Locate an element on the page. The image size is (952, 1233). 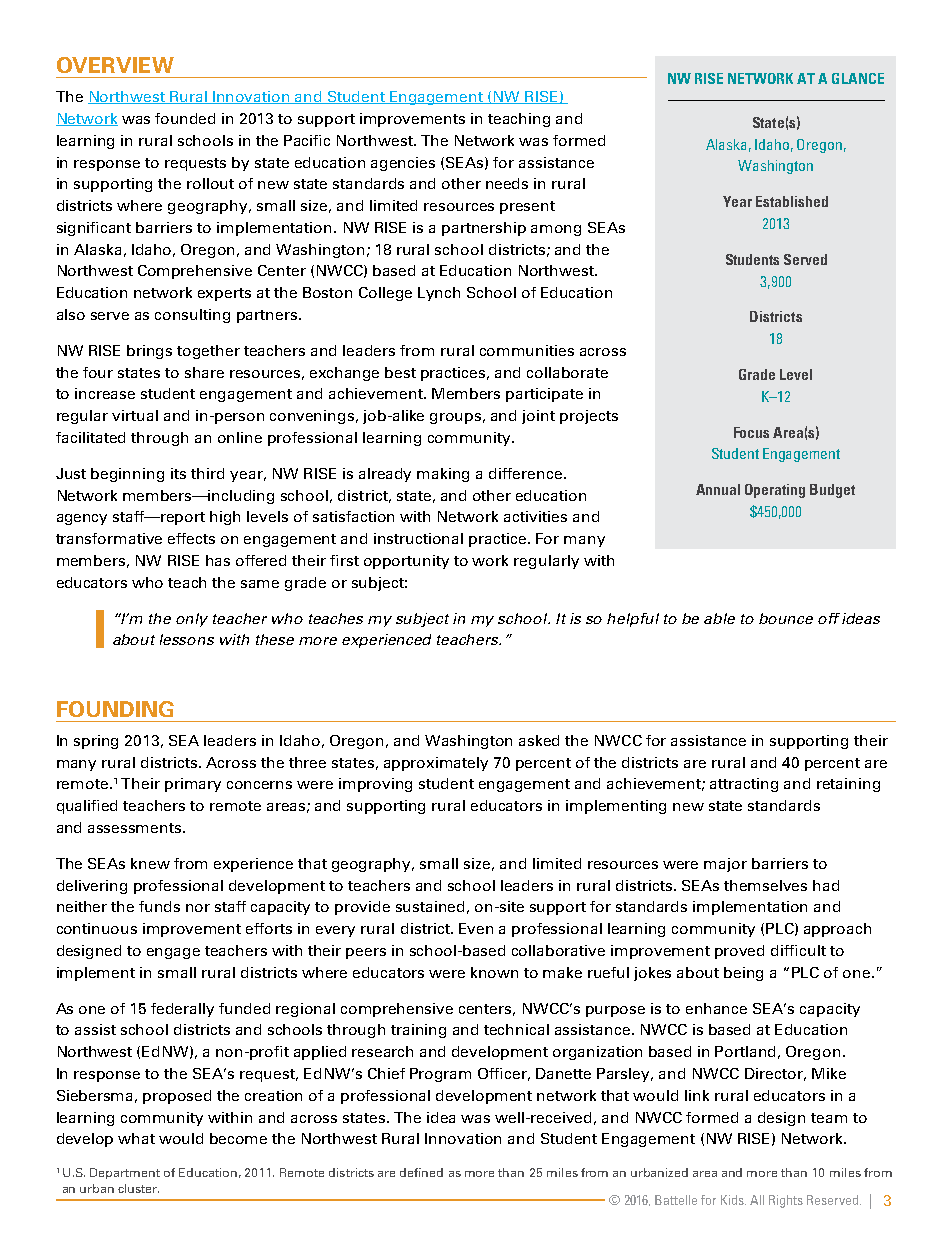
best is located at coordinates (400, 372).
